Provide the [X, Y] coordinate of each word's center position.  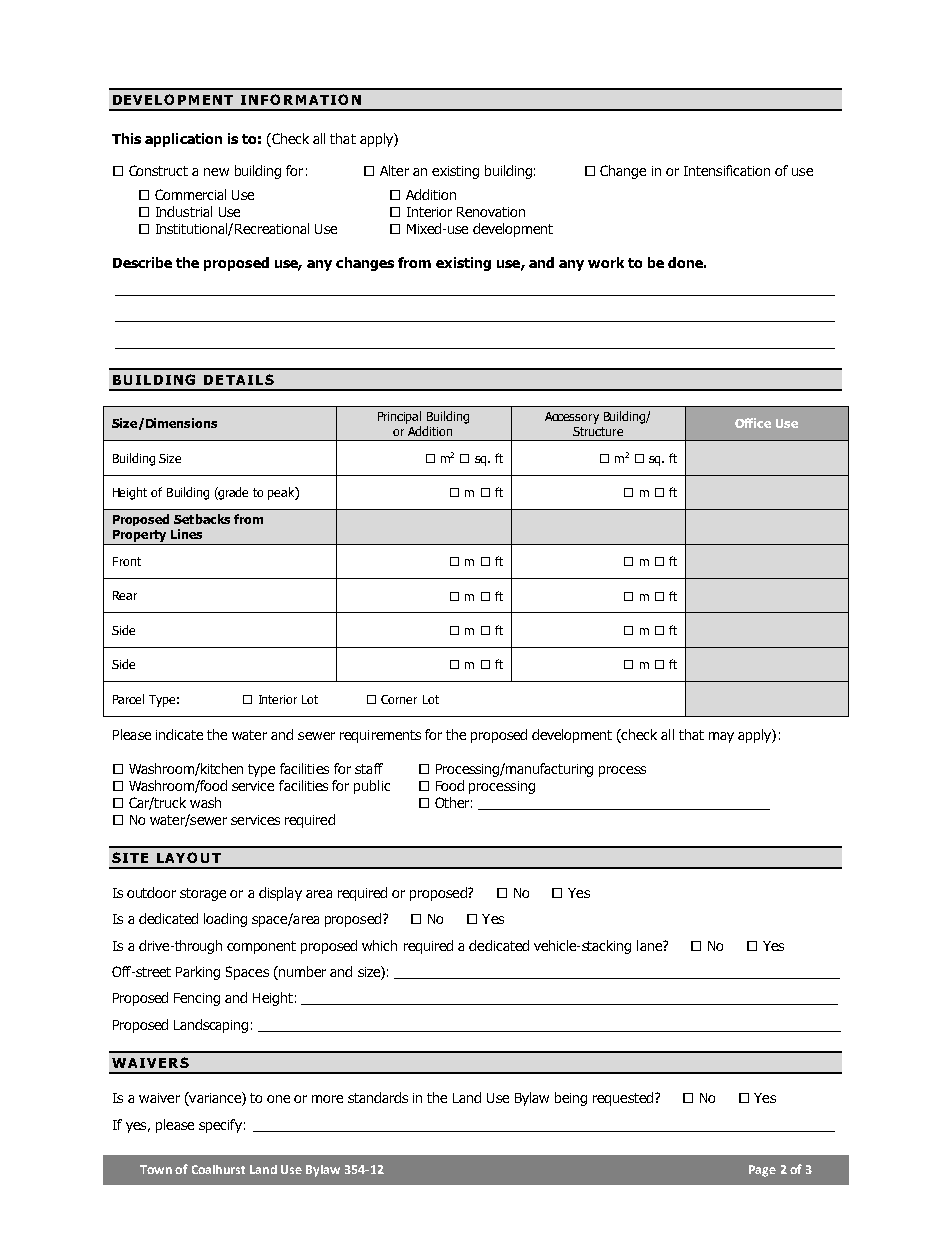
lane [650, 945]
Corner [399, 699]
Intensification [727, 170]
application [183, 140]
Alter [394, 170]
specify [220, 1126]
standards [378, 1097]
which [379, 945]
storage [203, 894]
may [721, 737]
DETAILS [239, 379]
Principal [399, 417]
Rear [125, 595]
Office [753, 423]
